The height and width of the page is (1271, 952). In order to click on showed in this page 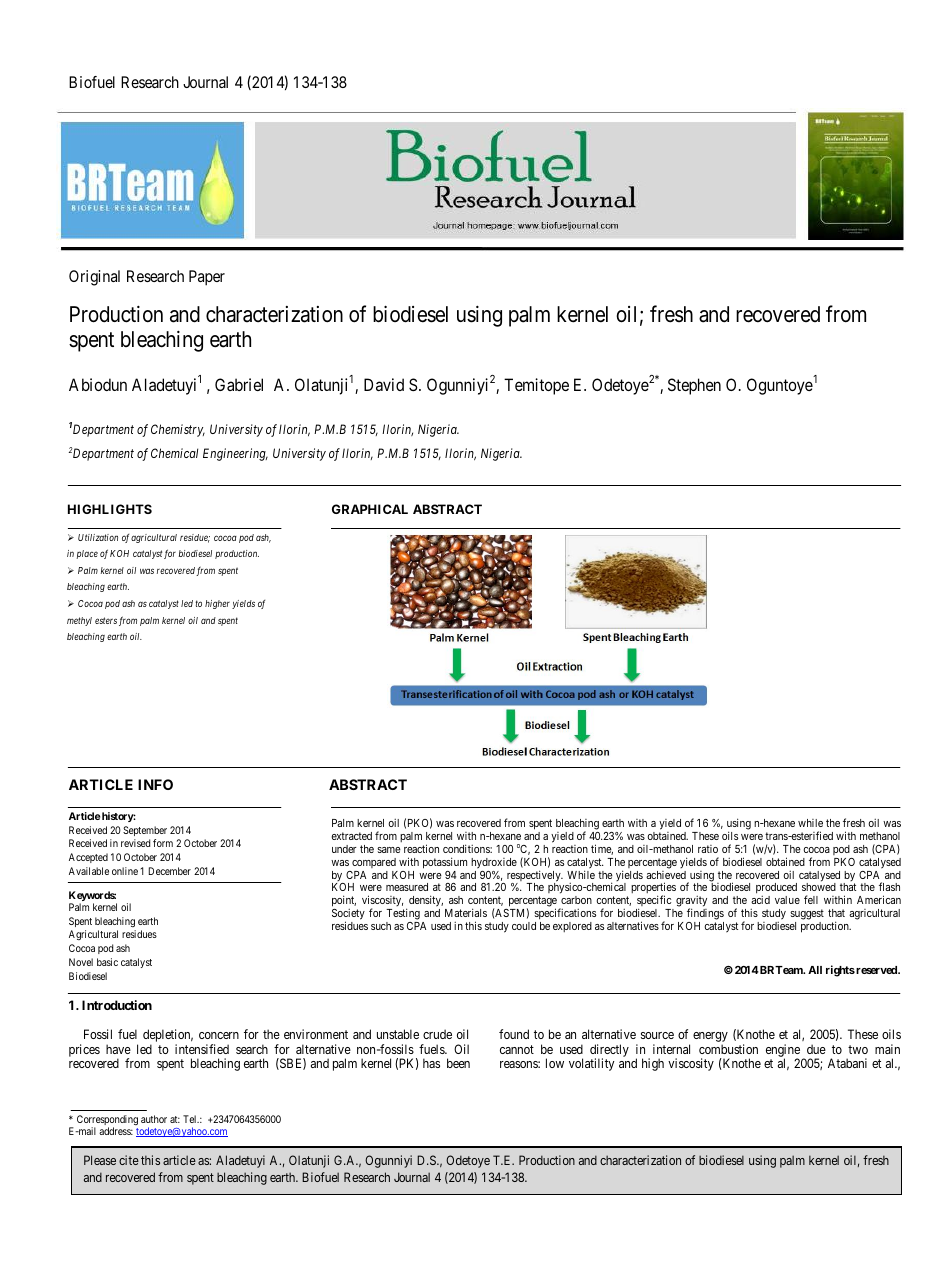, I will do `click(819, 887)`.
